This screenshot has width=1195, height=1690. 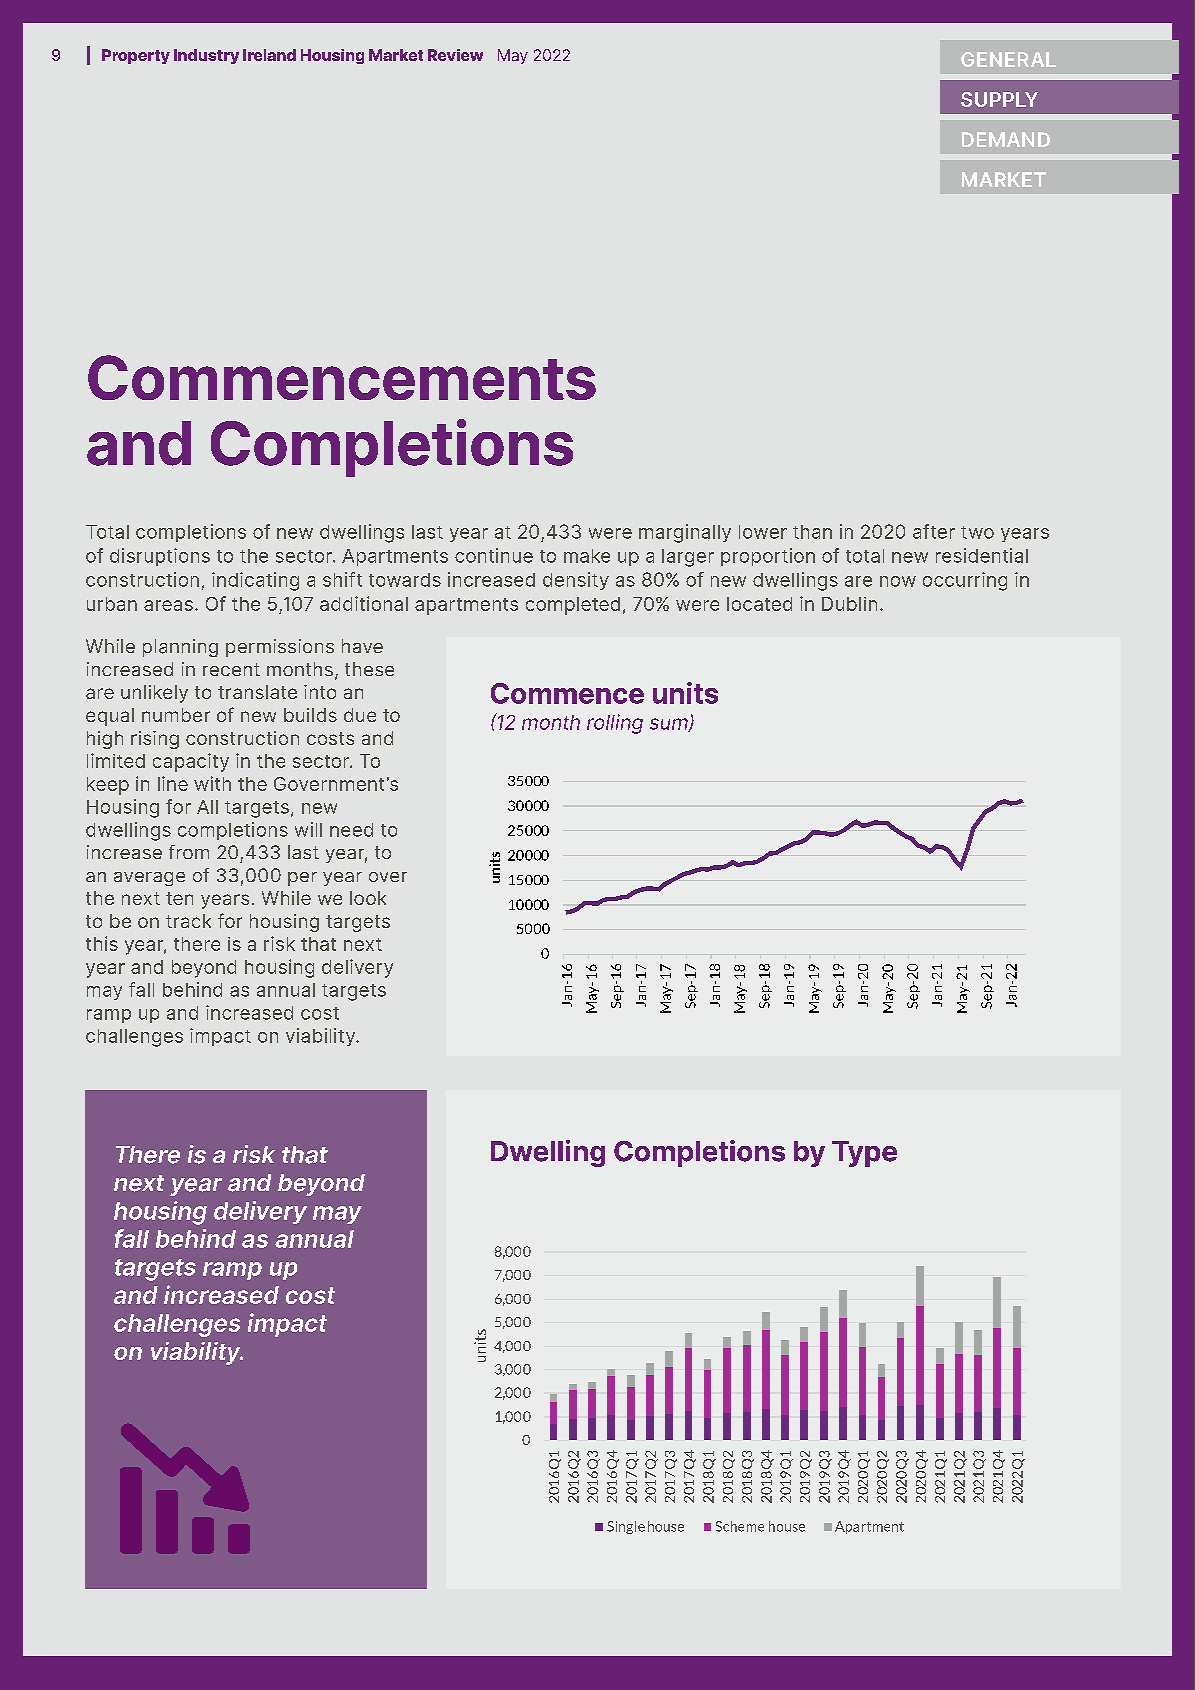 What do you see at coordinates (999, 99) in the screenshot?
I see `SUPPLY` at bounding box center [999, 99].
